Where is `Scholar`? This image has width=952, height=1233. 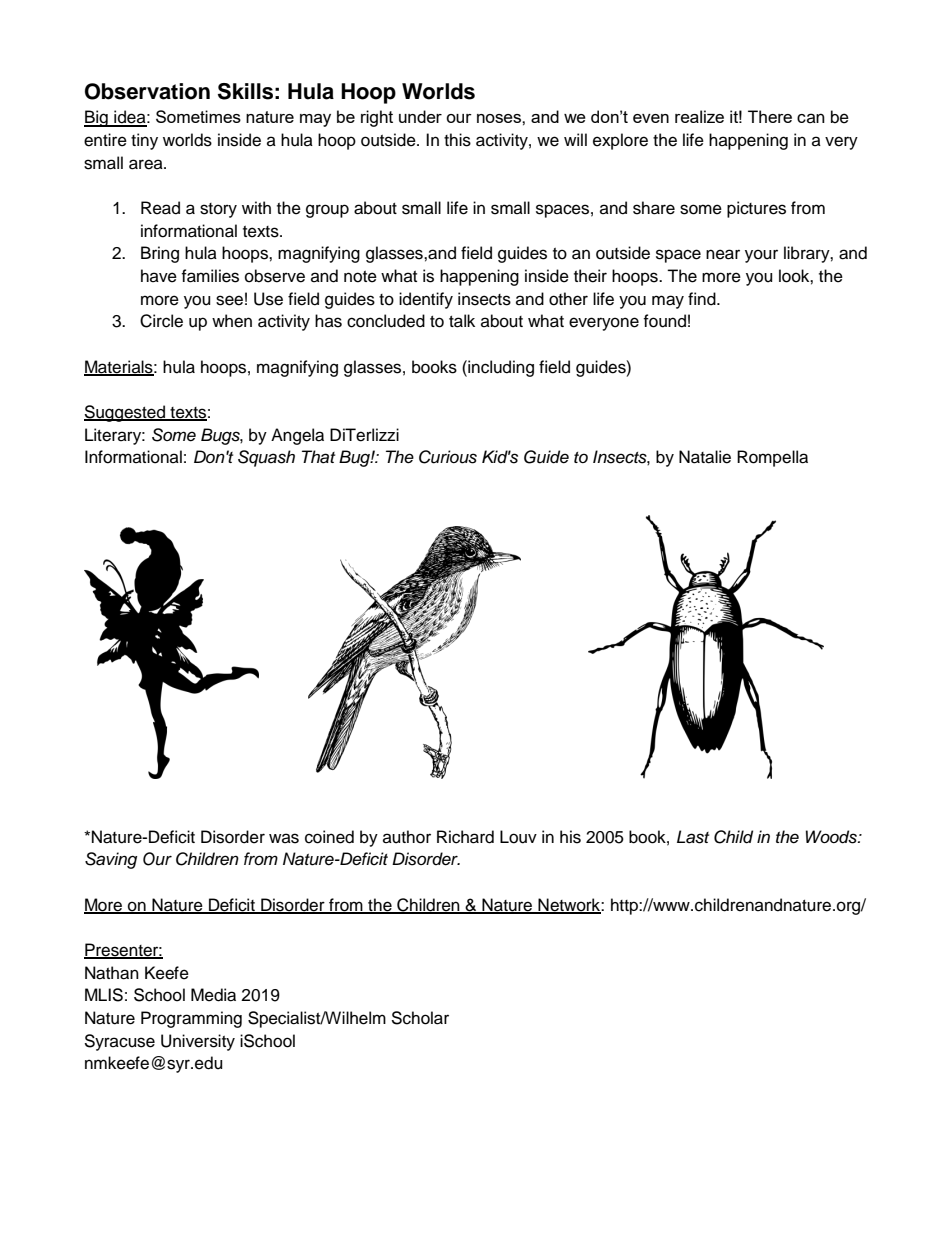 Scholar is located at coordinates (420, 1018).
